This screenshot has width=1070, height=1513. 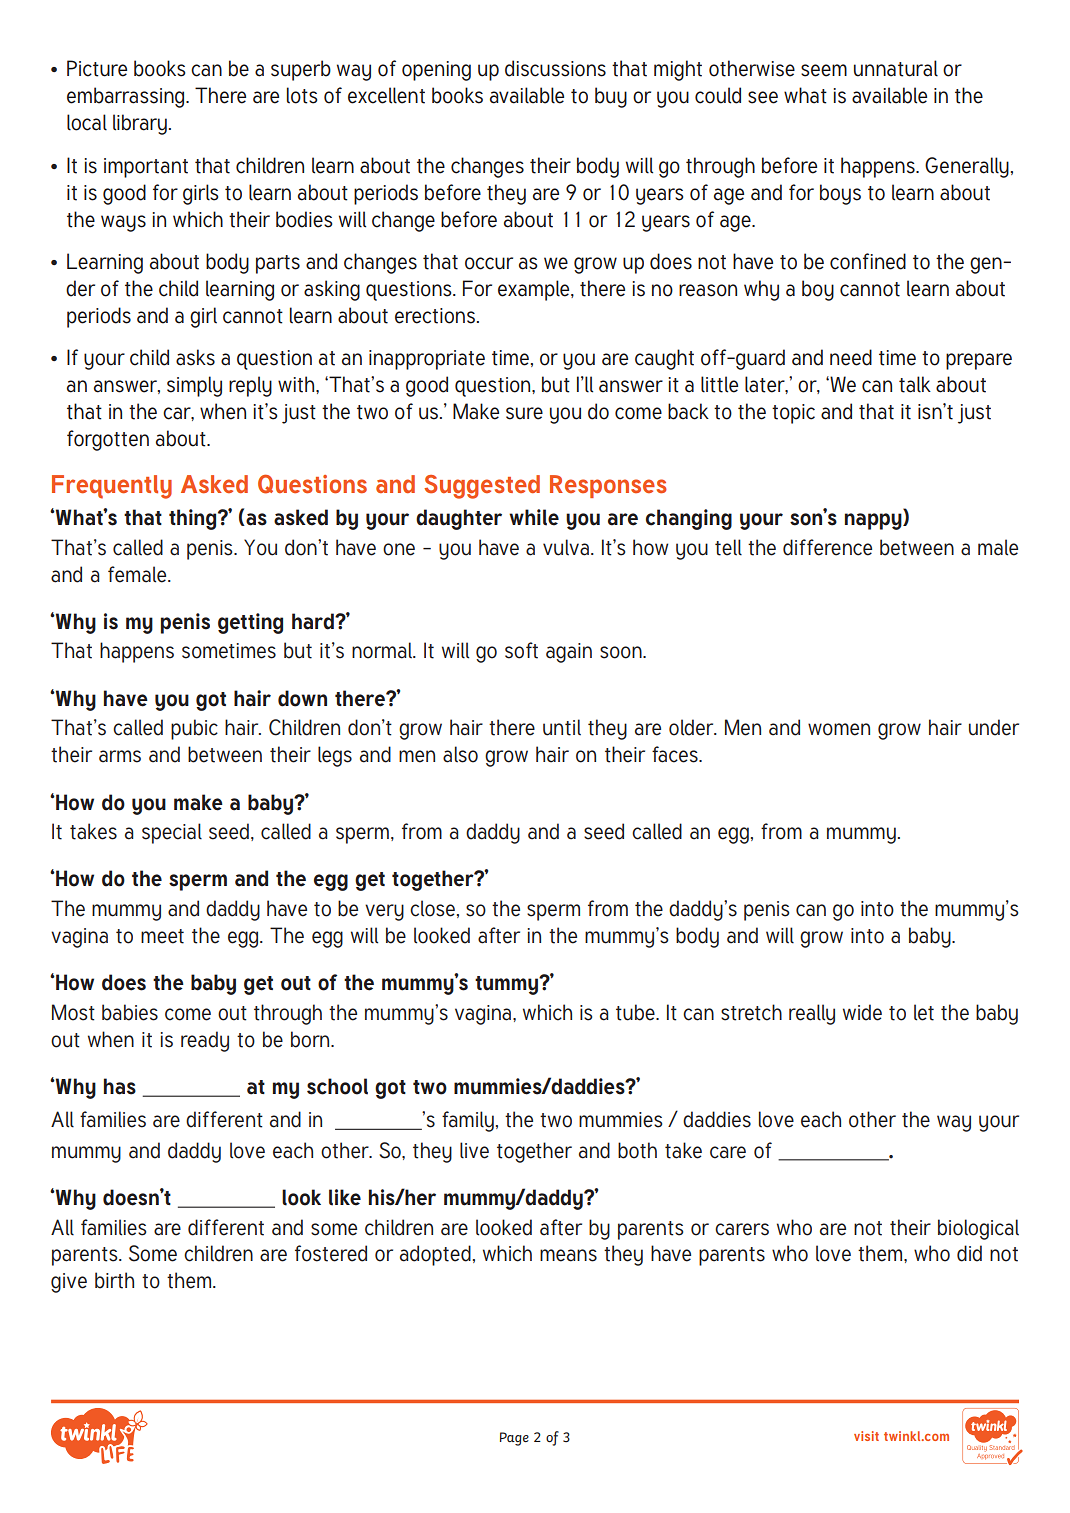 I want to click on discussions, so click(x=555, y=68).
